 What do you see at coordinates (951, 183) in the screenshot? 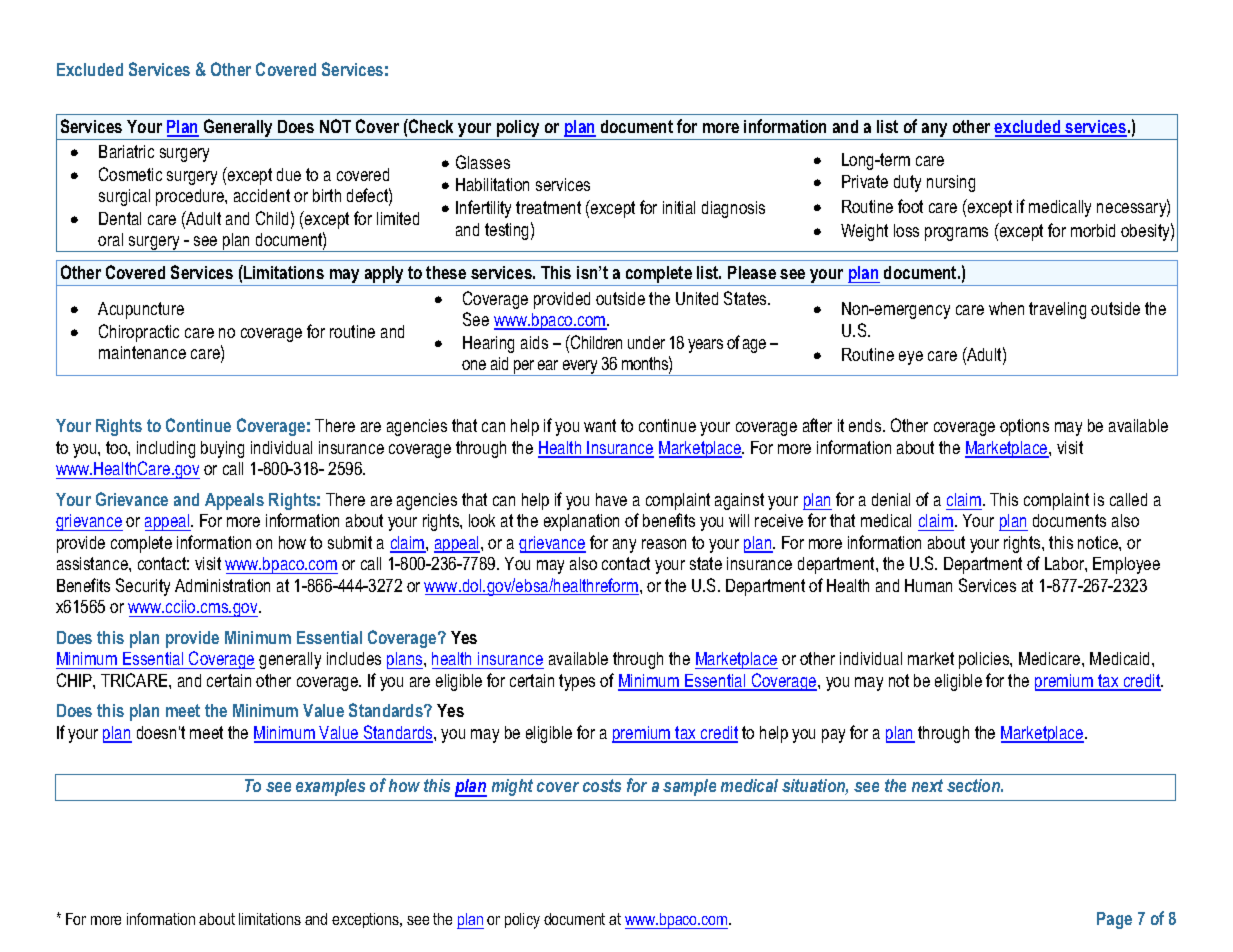
I see `nursing` at bounding box center [951, 183].
